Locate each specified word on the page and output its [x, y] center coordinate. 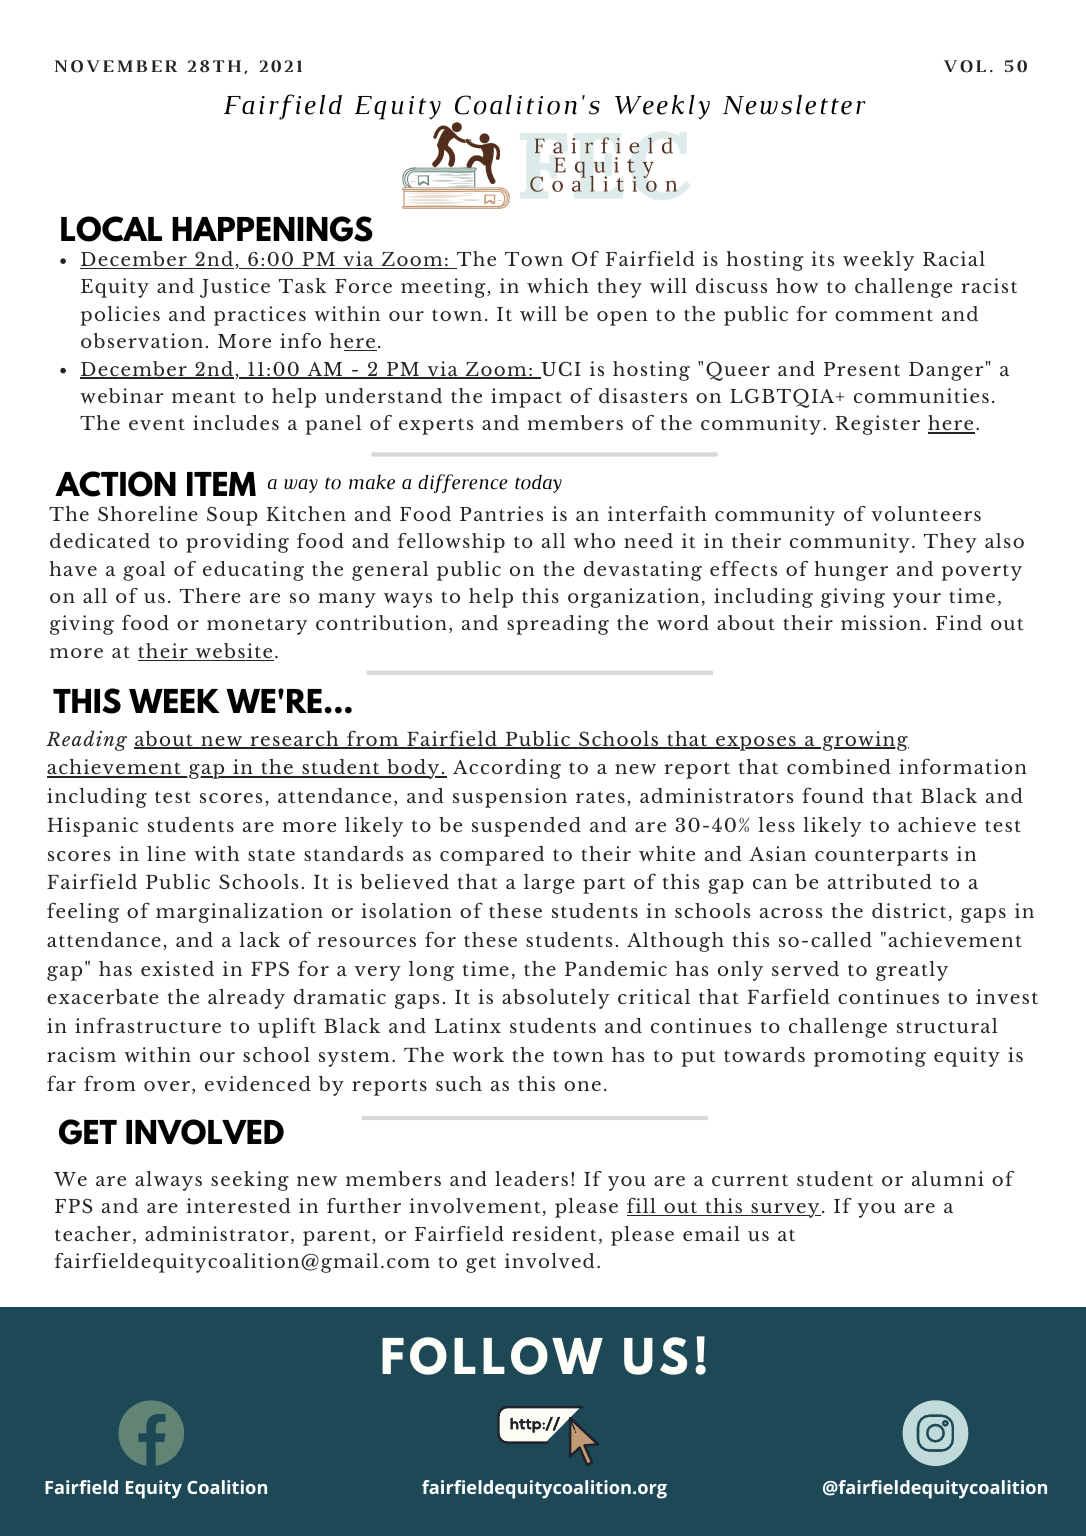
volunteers [926, 513]
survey [785, 1210]
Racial [954, 258]
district [909, 910]
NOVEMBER [116, 66]
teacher [93, 1233]
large [549, 884]
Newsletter [794, 104]
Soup [232, 516]
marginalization [239, 913]
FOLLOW [492, 1356]
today [538, 483]
